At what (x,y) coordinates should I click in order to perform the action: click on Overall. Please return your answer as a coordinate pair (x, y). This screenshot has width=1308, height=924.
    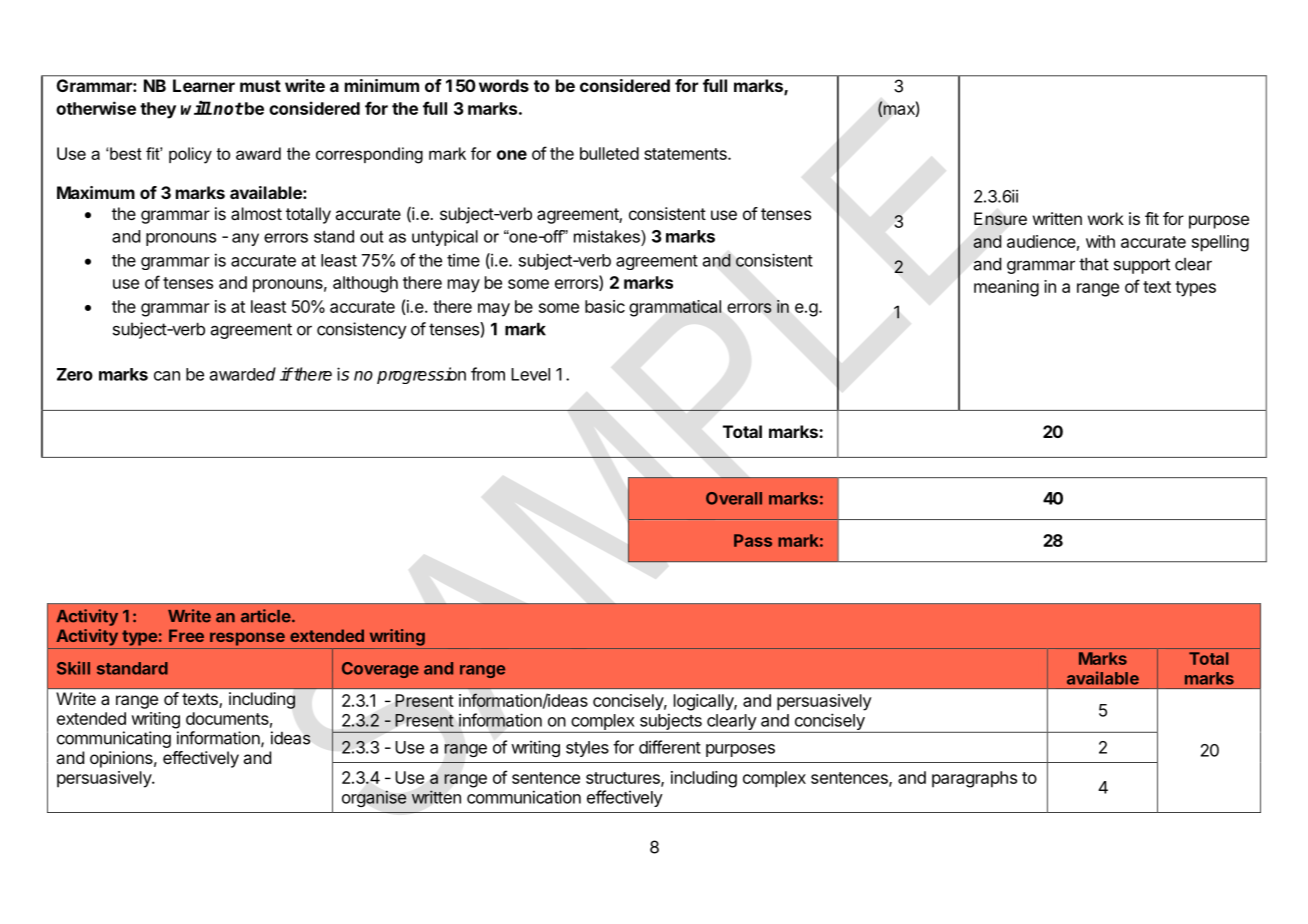
    Looking at the image, I should click on (734, 498).
